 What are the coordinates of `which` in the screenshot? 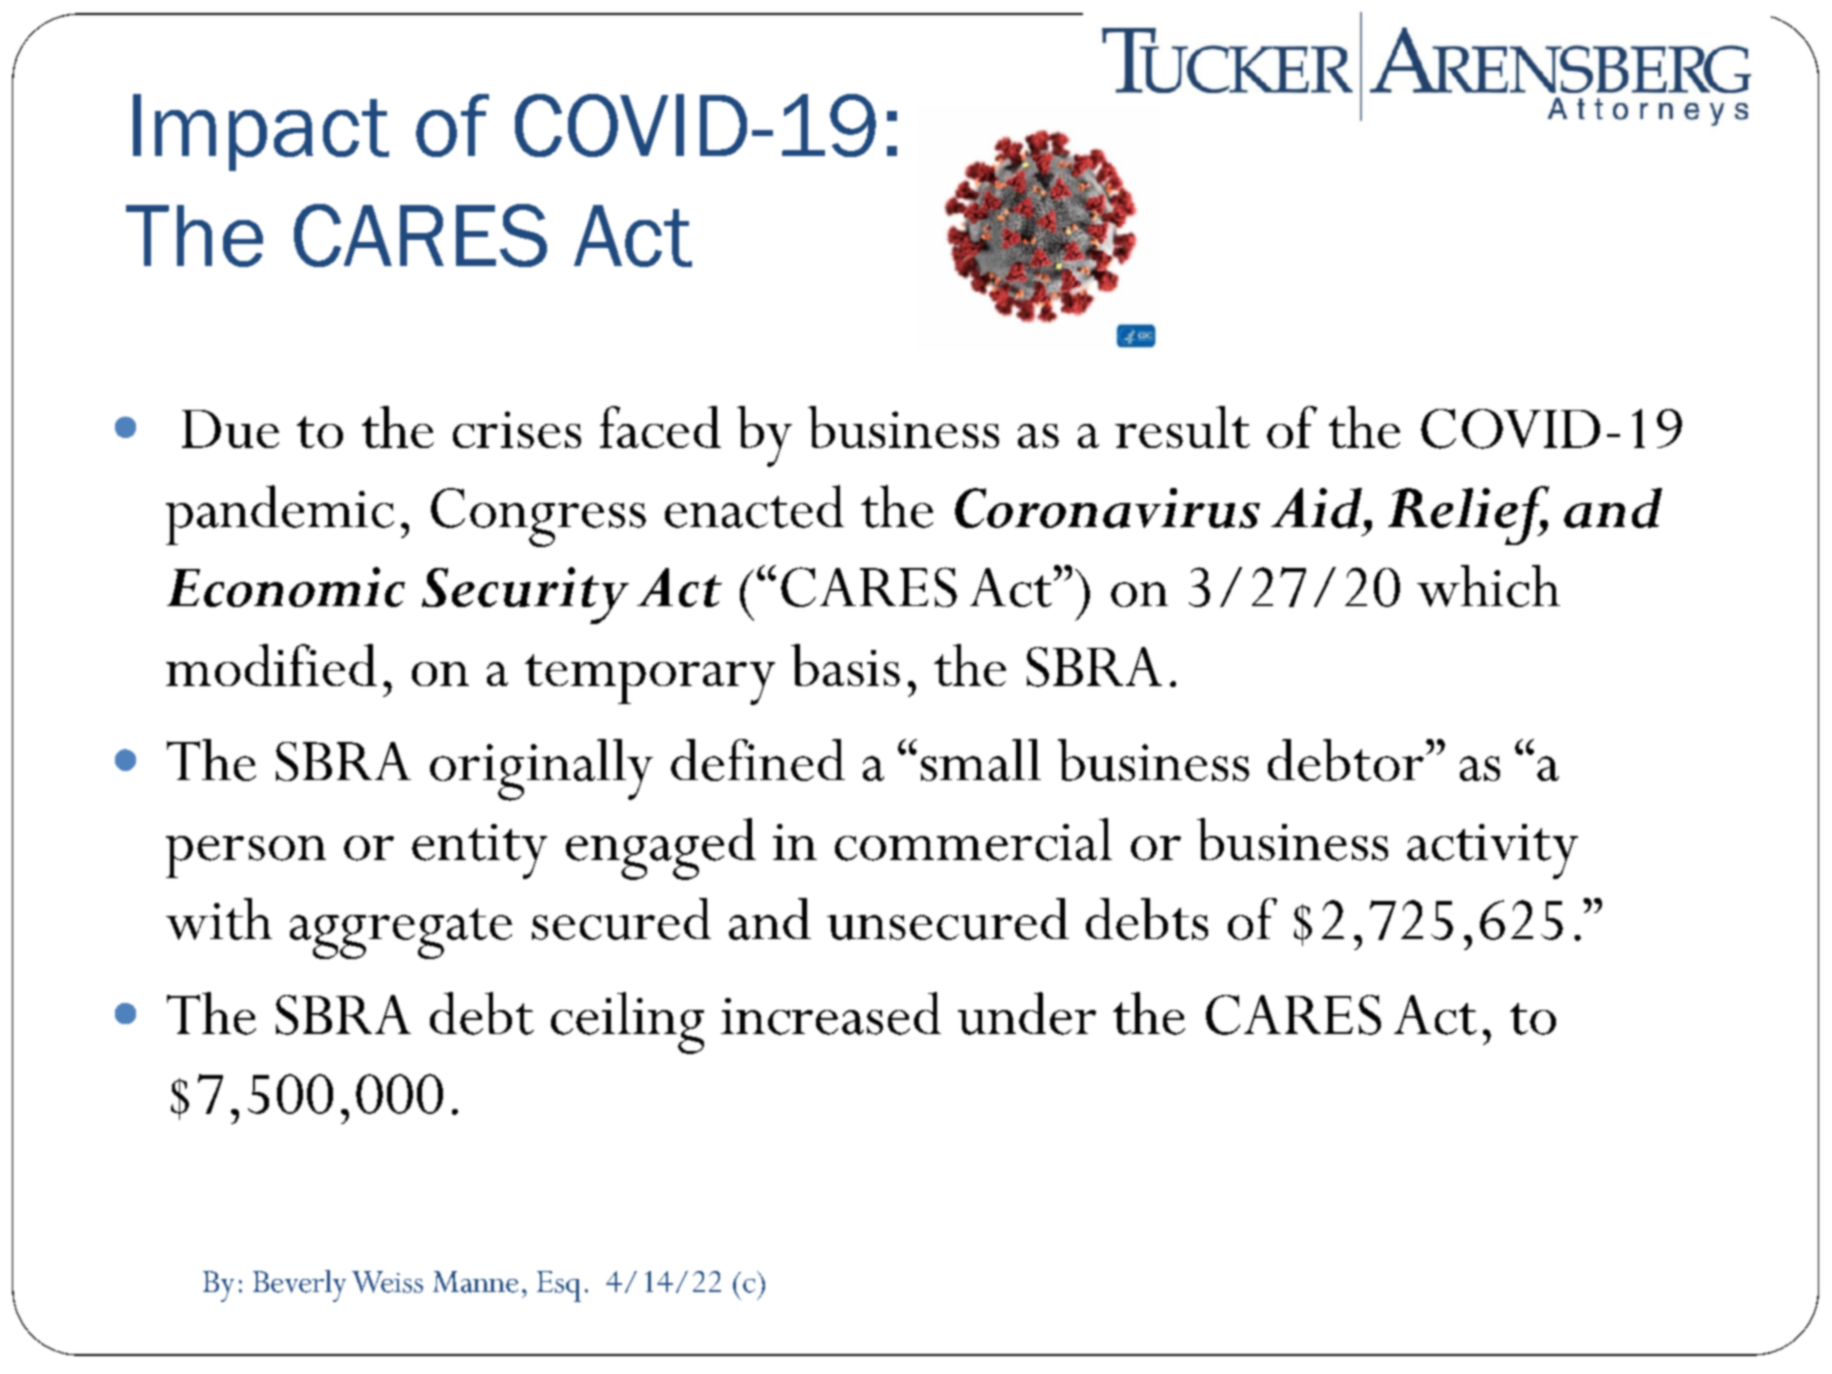 It's located at (1488, 586).
